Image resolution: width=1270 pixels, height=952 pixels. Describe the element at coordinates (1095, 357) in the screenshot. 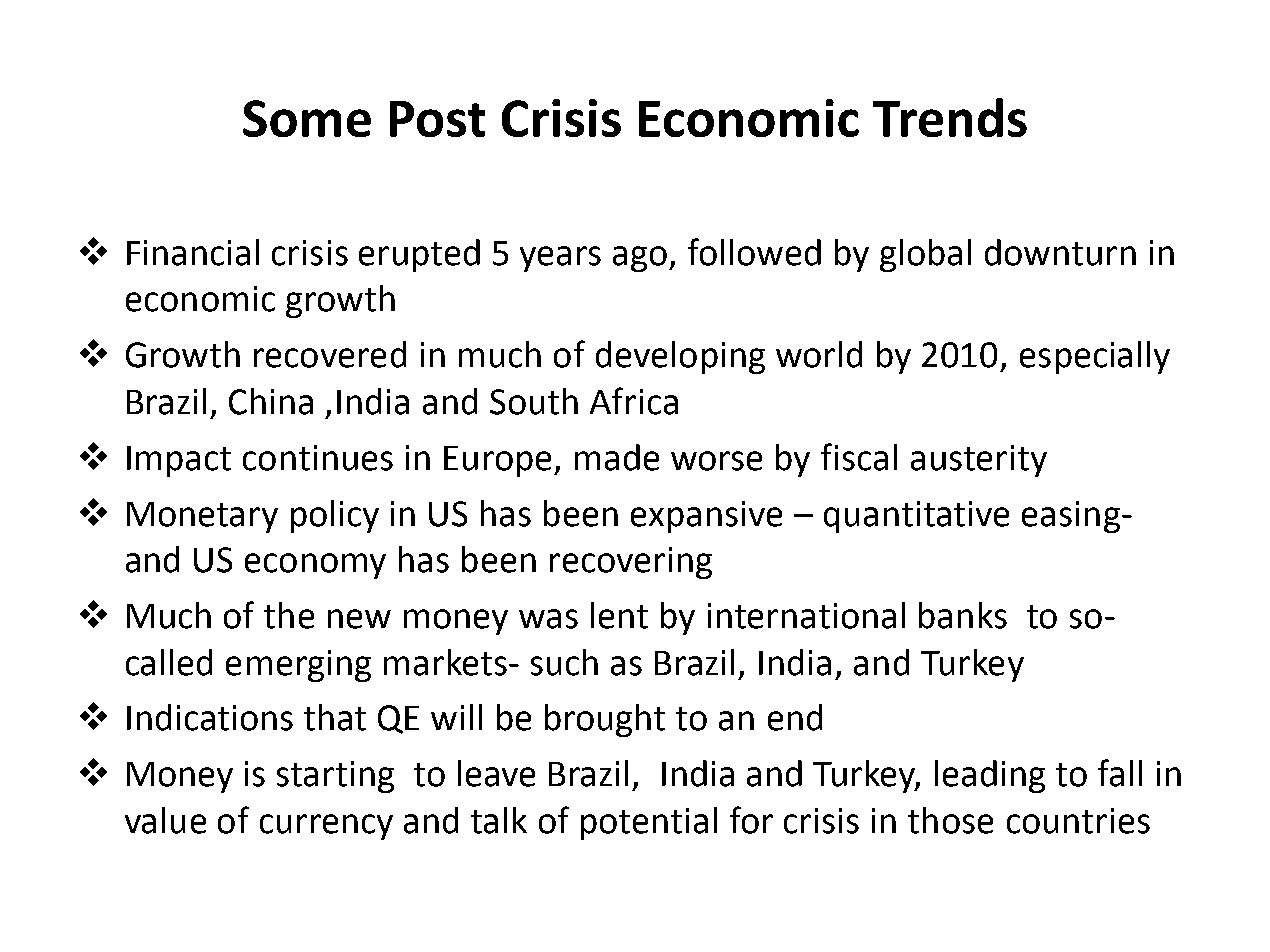

I see `especially` at that location.
